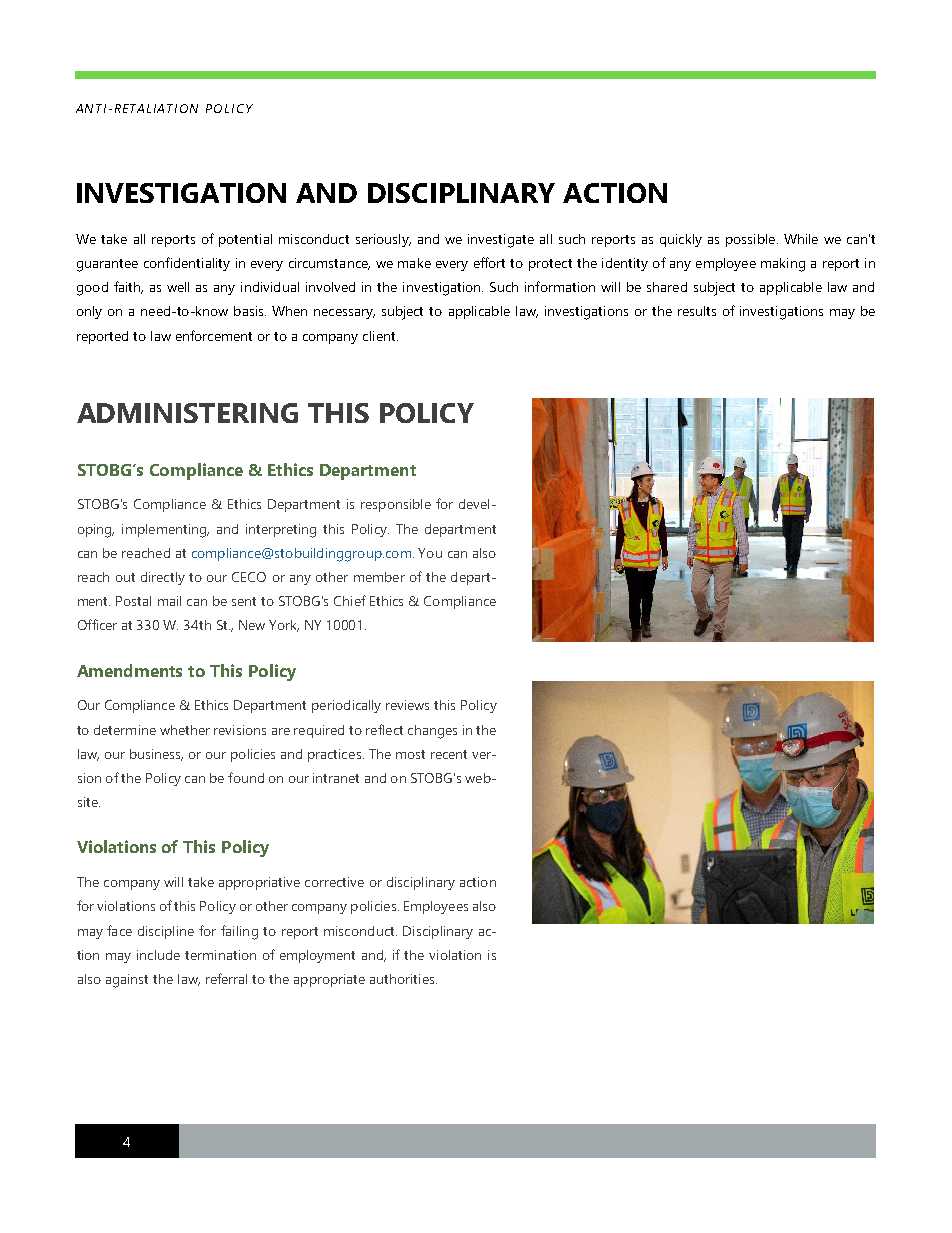 The image size is (952, 1233). What do you see at coordinates (681, 240) in the page?
I see `quickly` at bounding box center [681, 240].
